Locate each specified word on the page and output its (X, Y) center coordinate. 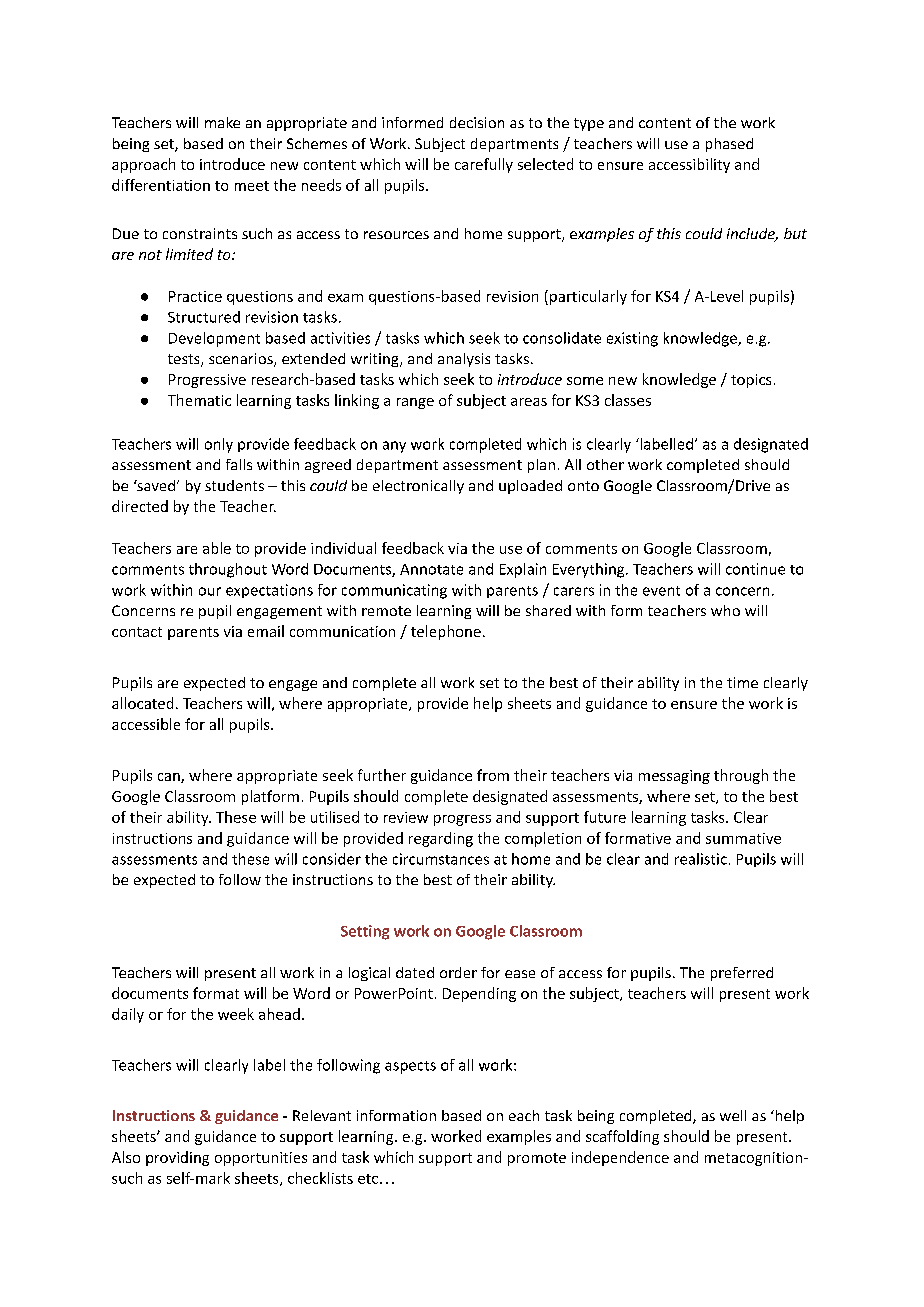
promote (537, 1159)
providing (177, 1158)
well (733, 1115)
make (222, 122)
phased (729, 145)
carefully (484, 165)
